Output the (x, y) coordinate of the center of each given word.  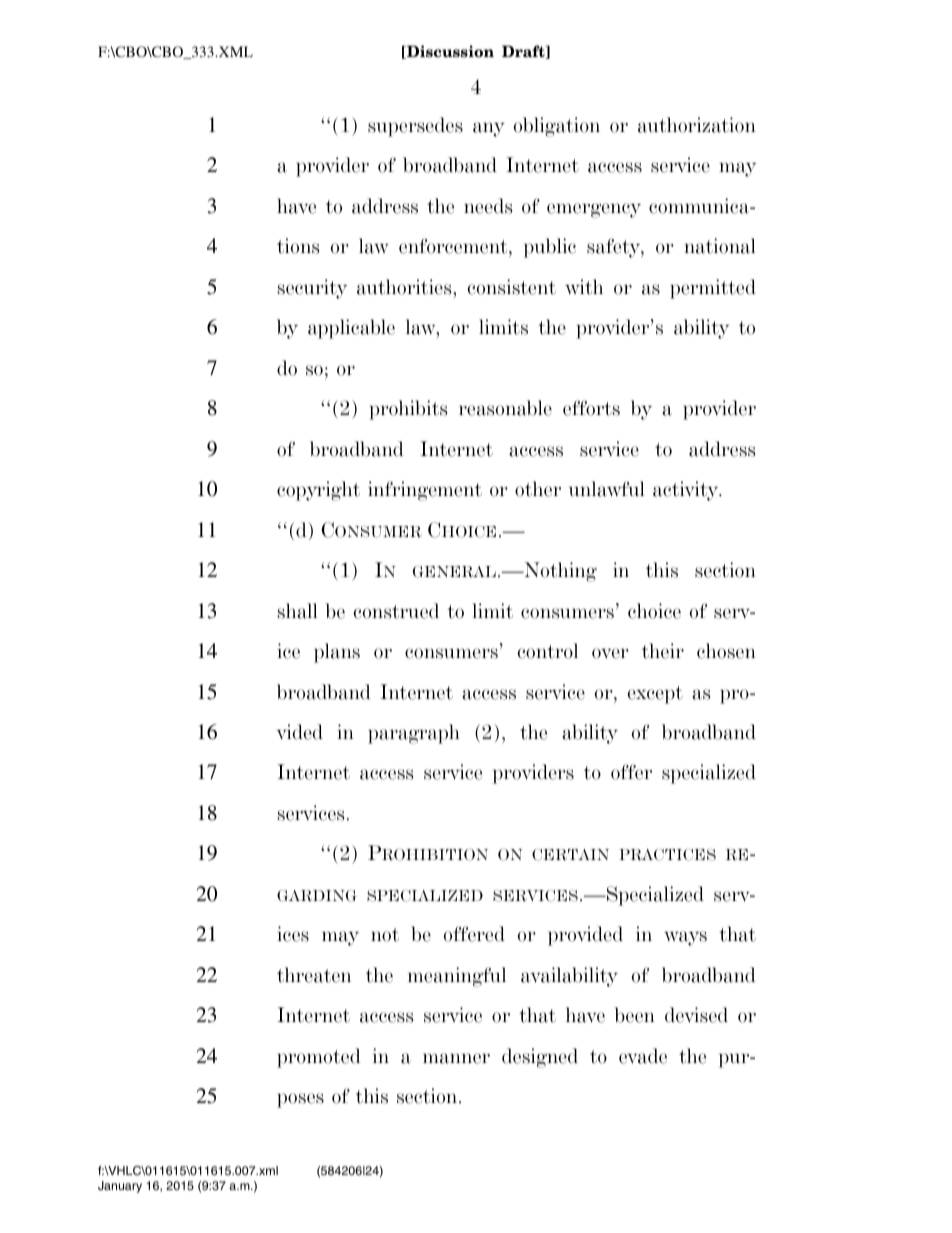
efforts (591, 408)
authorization (697, 125)
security (312, 289)
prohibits (408, 410)
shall (298, 611)
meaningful (457, 977)
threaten (314, 975)
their (663, 651)
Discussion (449, 52)
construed (396, 611)
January (120, 1187)
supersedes (415, 127)
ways (685, 938)
